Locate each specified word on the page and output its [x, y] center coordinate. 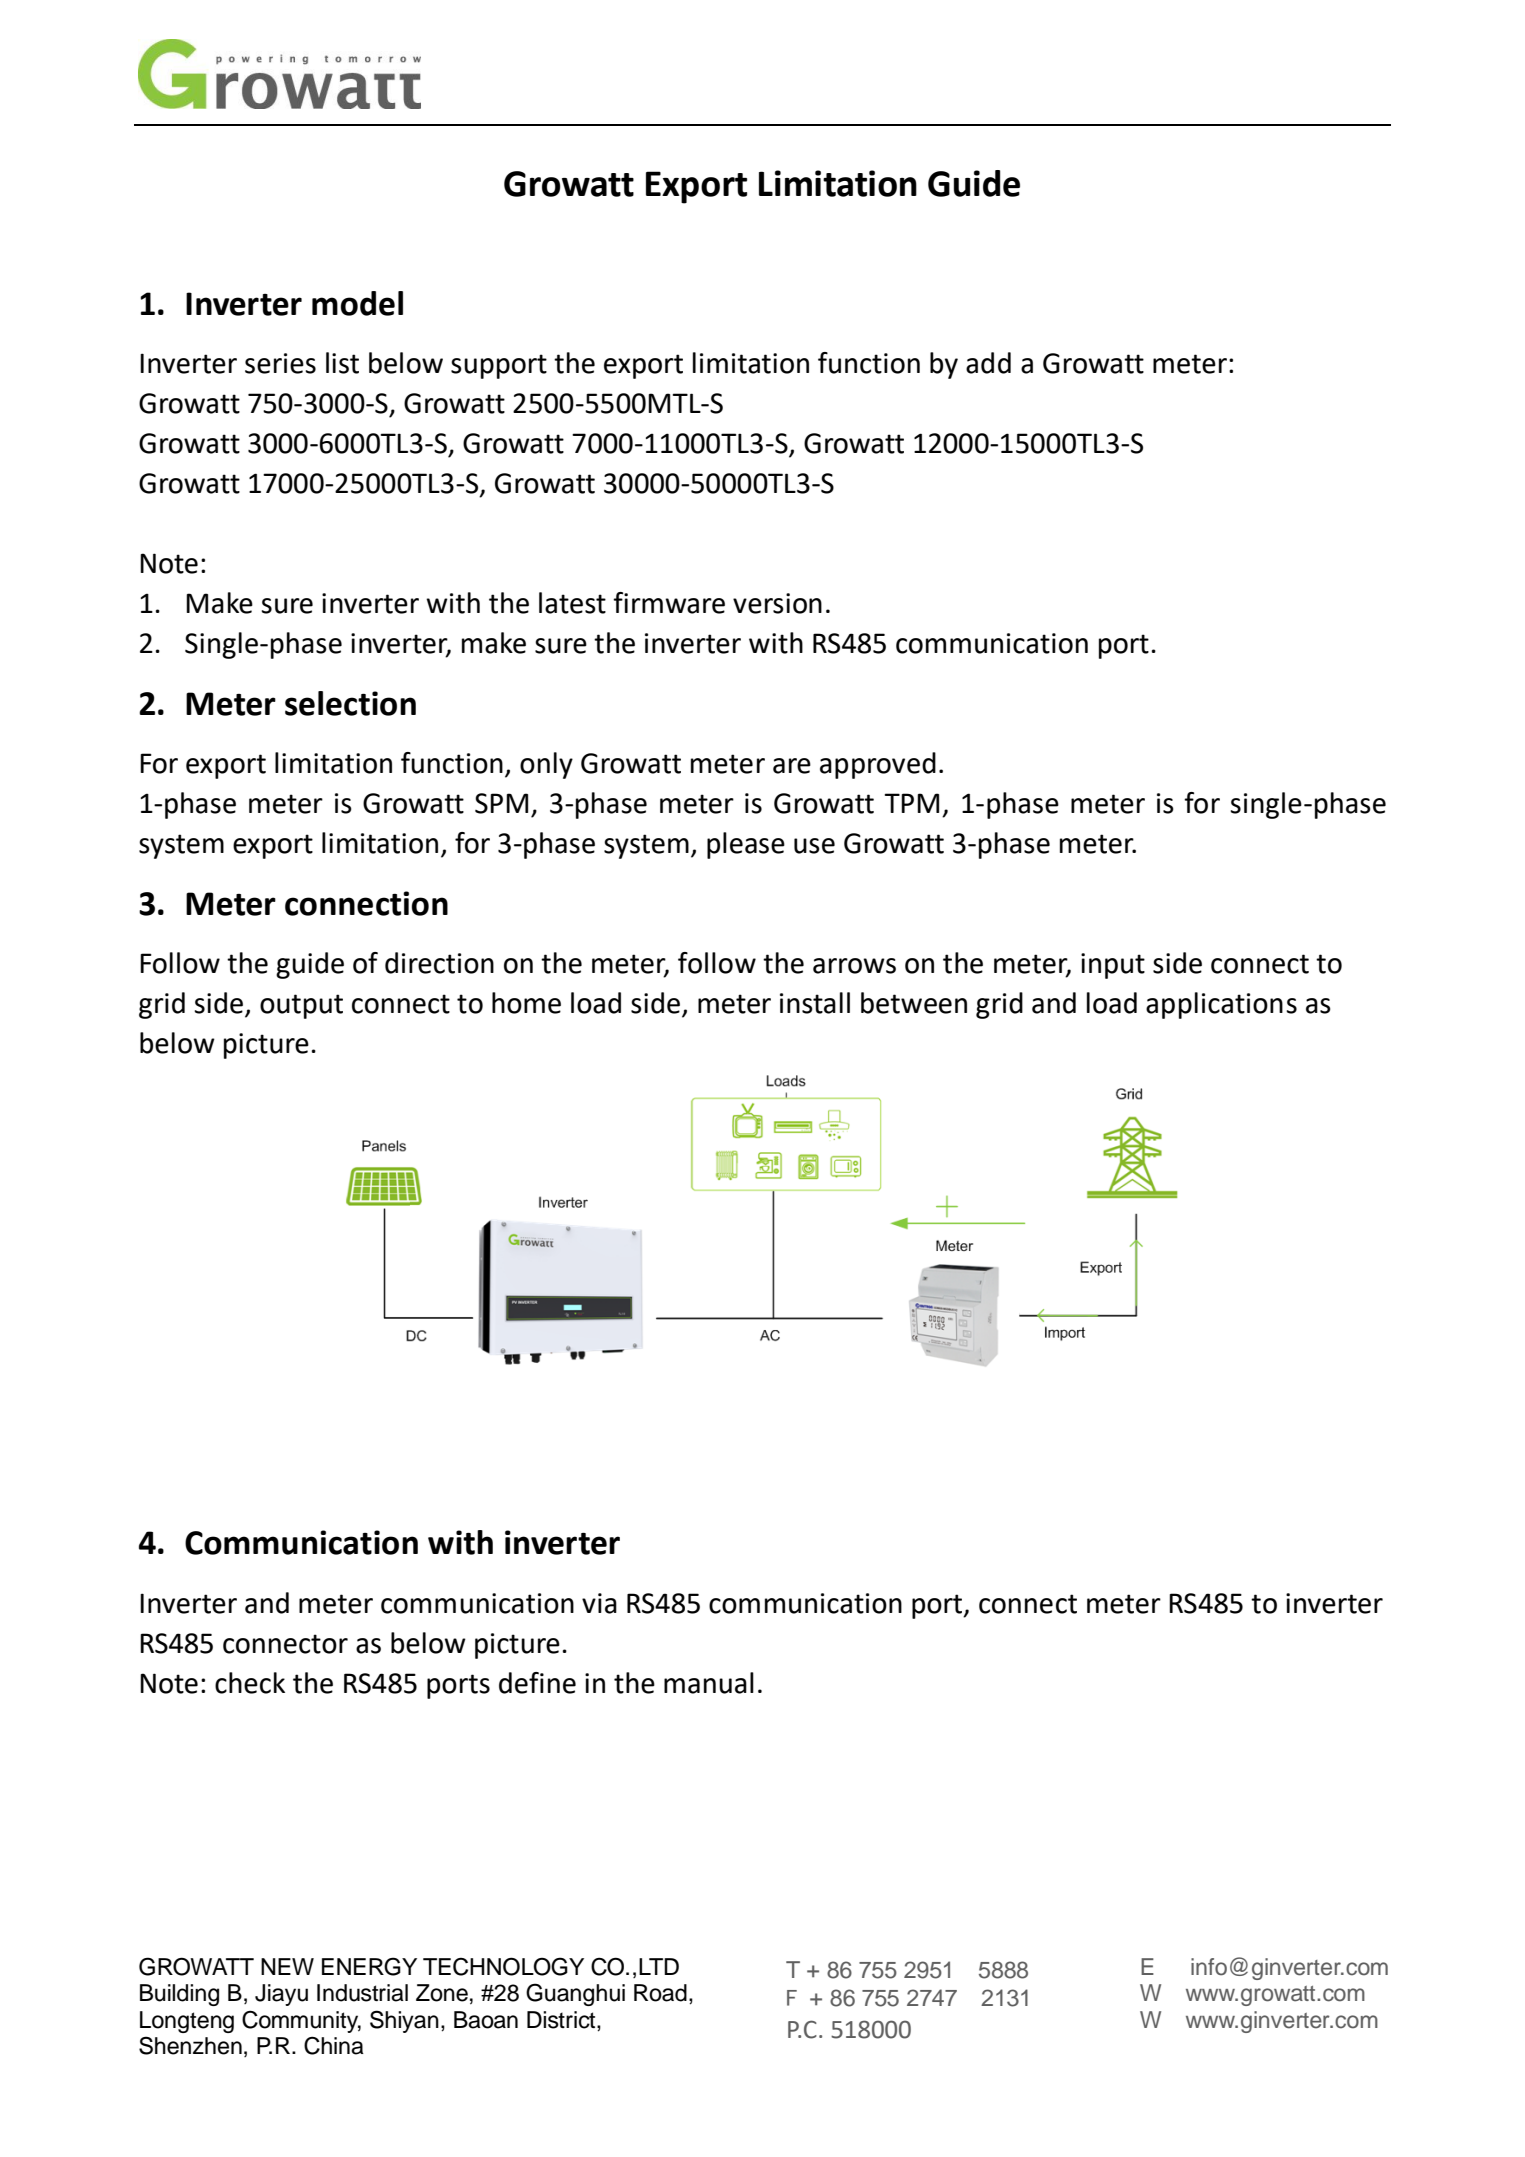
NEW [287, 1966]
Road [660, 1993]
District [562, 2020]
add [988, 363]
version [777, 603]
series [280, 363]
